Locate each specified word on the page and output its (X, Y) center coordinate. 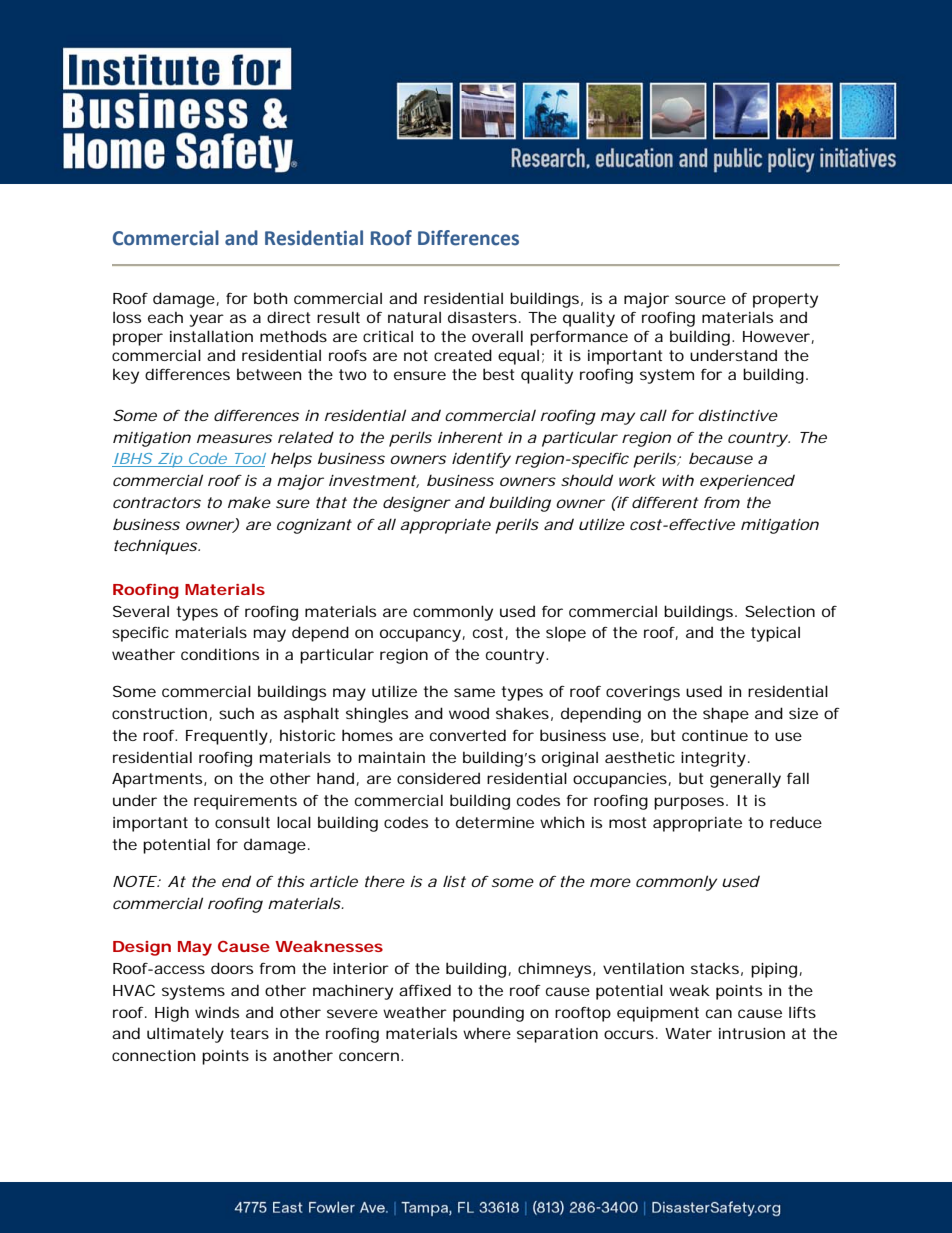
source (700, 299)
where (487, 1033)
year (206, 320)
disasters (484, 317)
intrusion (752, 1033)
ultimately (185, 1035)
